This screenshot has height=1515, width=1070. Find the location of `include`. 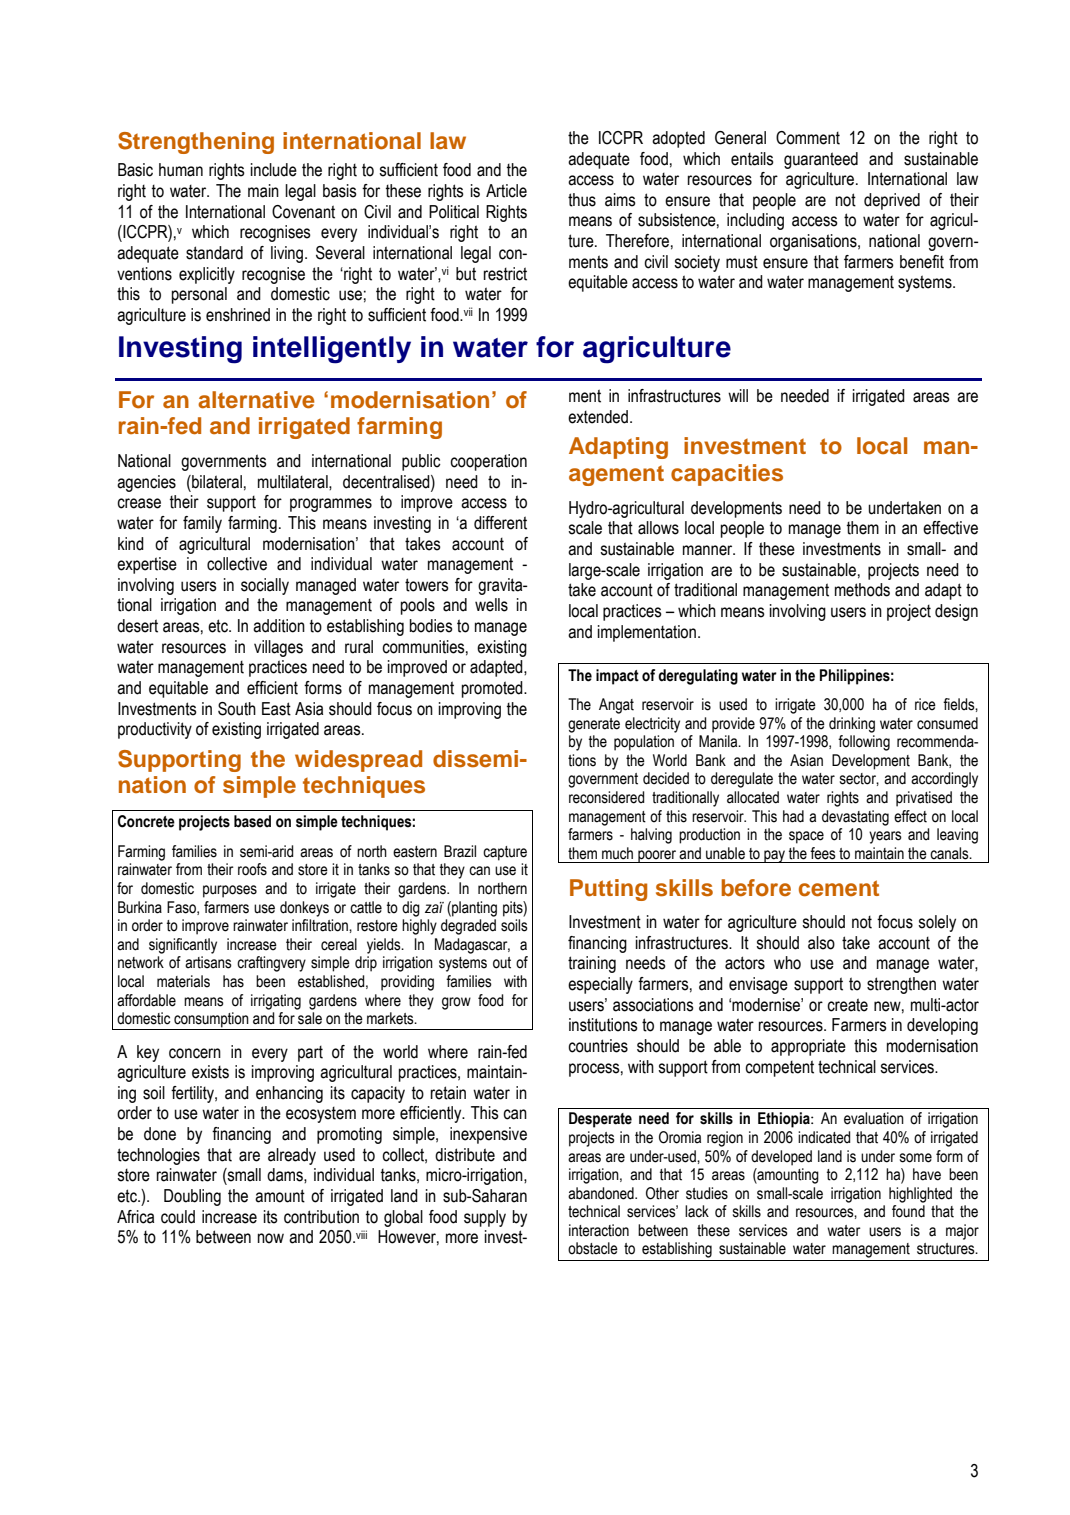

include is located at coordinates (274, 170).
